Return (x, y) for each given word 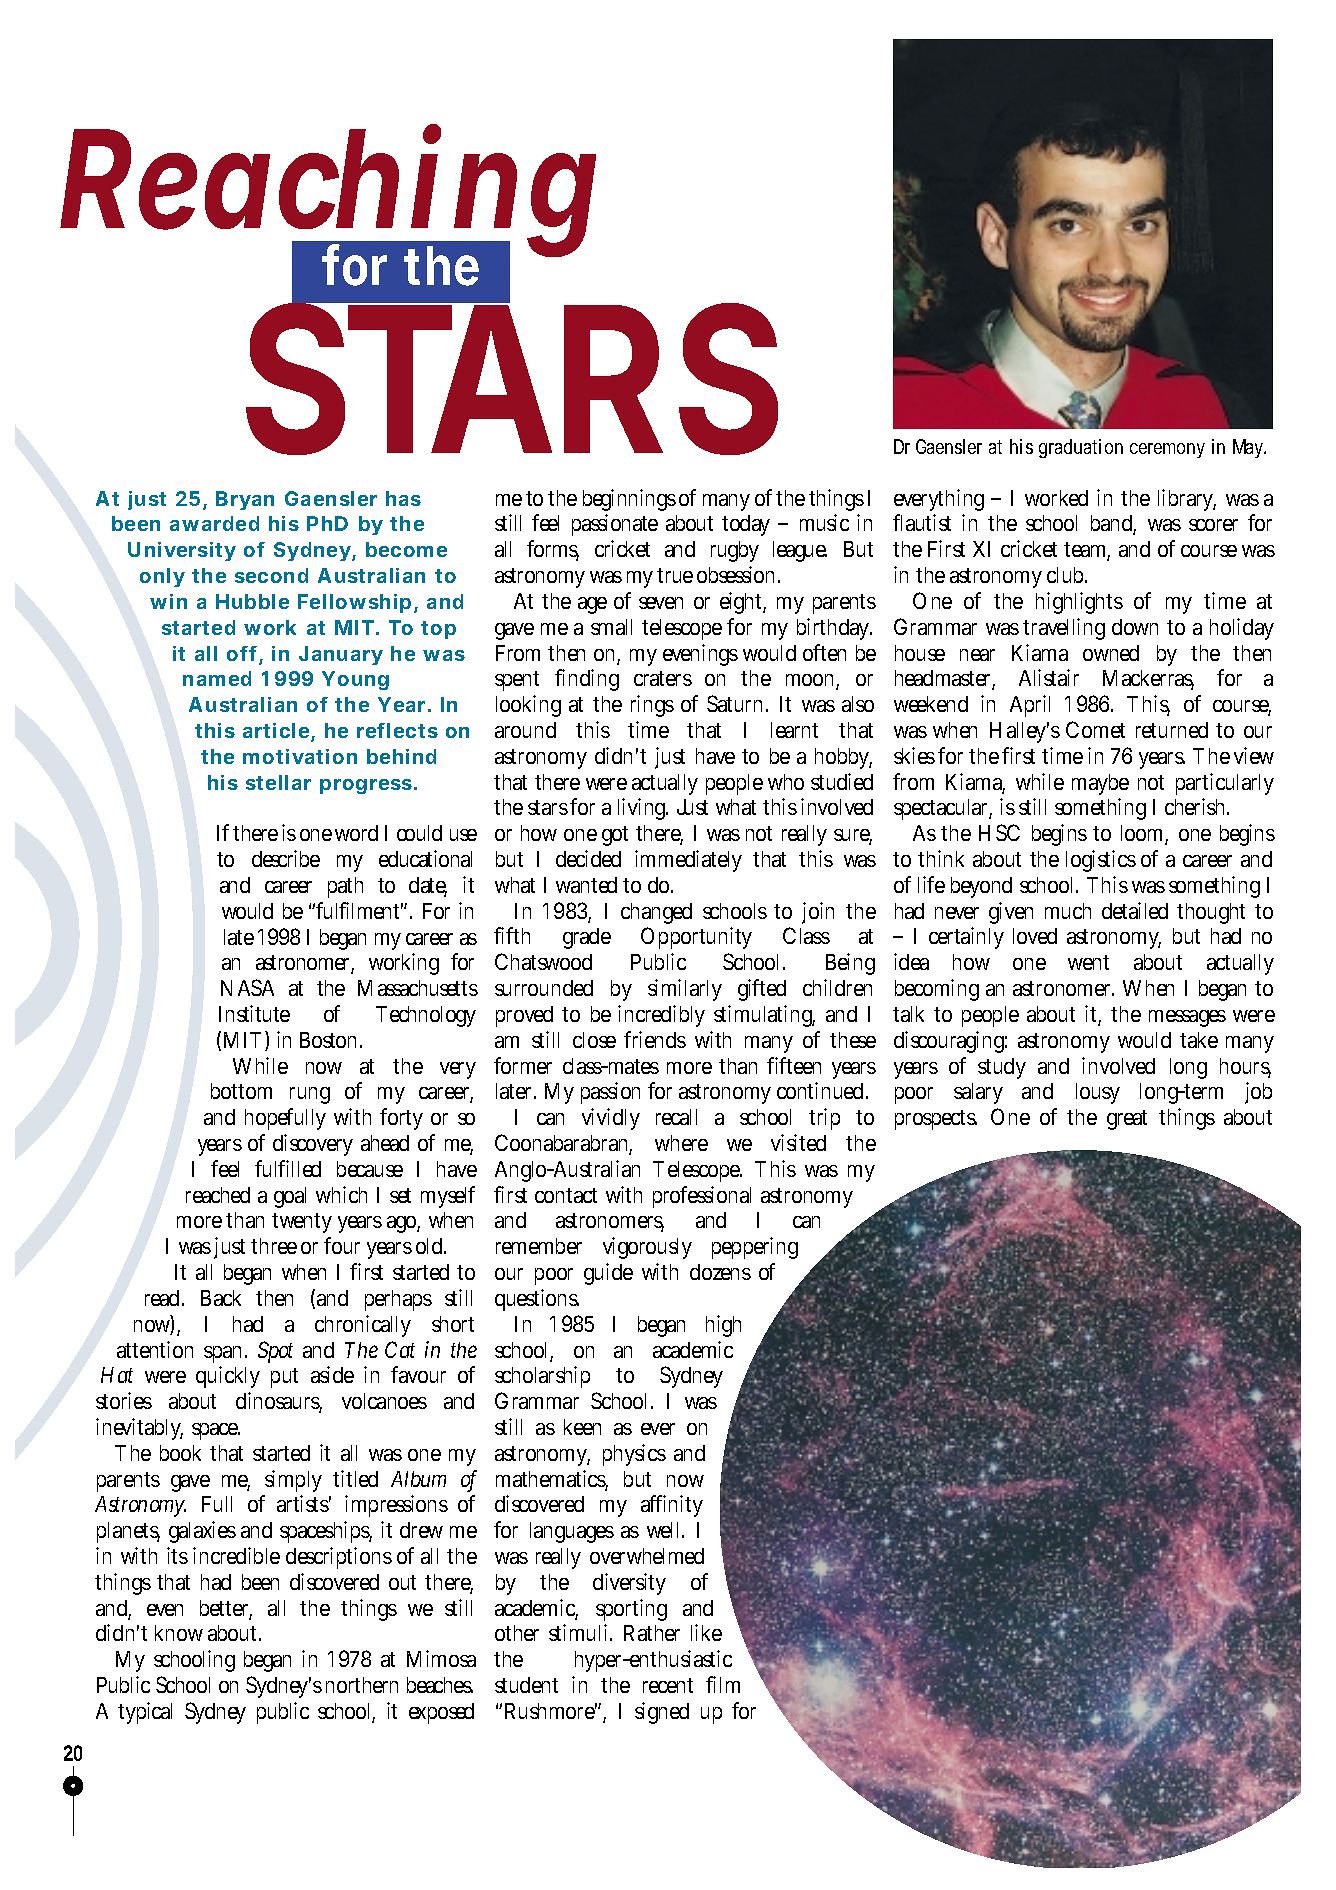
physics (634, 1455)
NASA (247, 987)
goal (290, 1197)
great (1127, 1120)
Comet (1095, 729)
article (276, 730)
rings (652, 706)
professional (702, 1197)
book (180, 1453)
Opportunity (696, 938)
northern (362, 1685)
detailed (1135, 910)
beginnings (629, 500)
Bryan (245, 500)
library (1187, 500)
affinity (672, 1506)
